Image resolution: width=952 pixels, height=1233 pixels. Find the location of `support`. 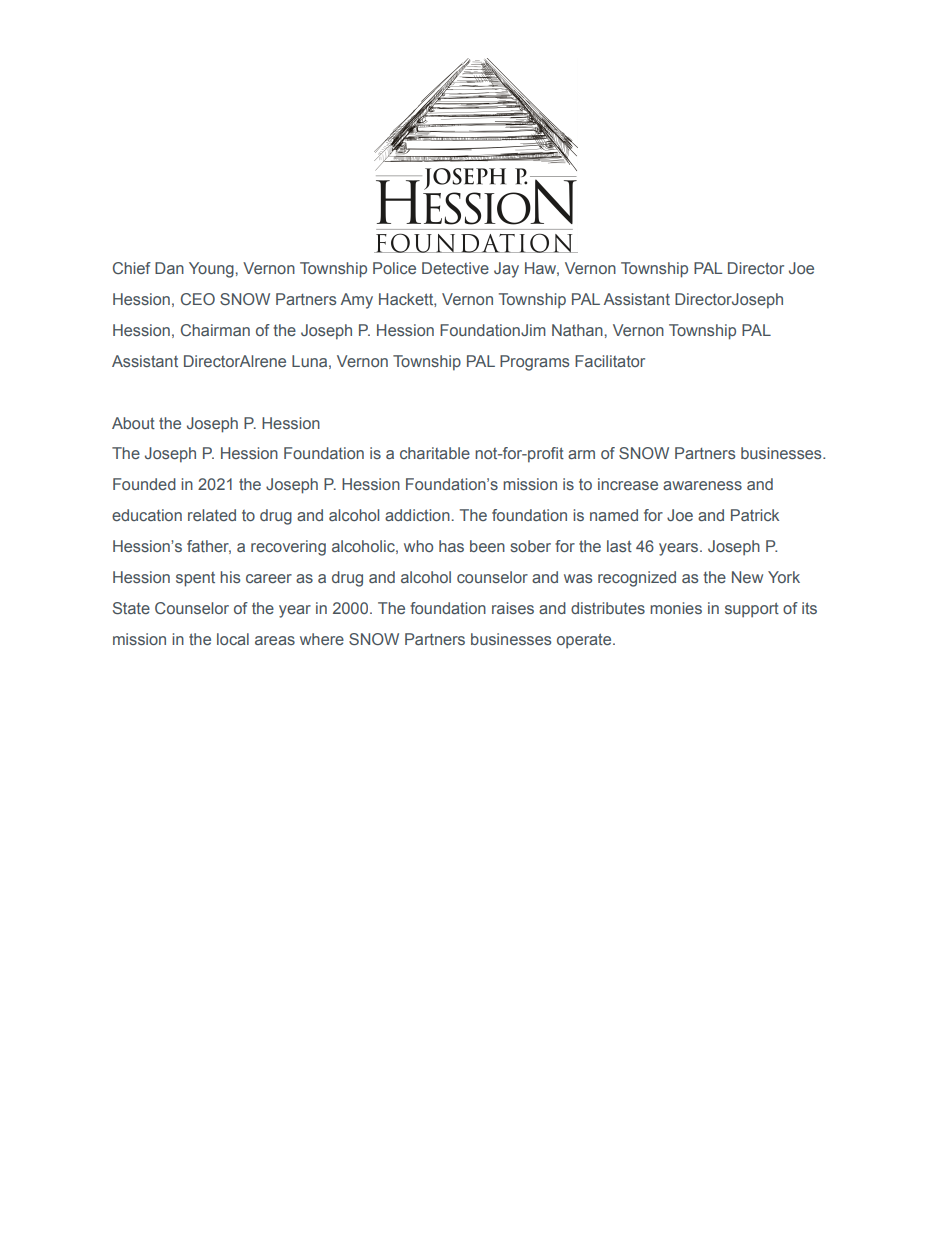

support is located at coordinates (752, 609).
